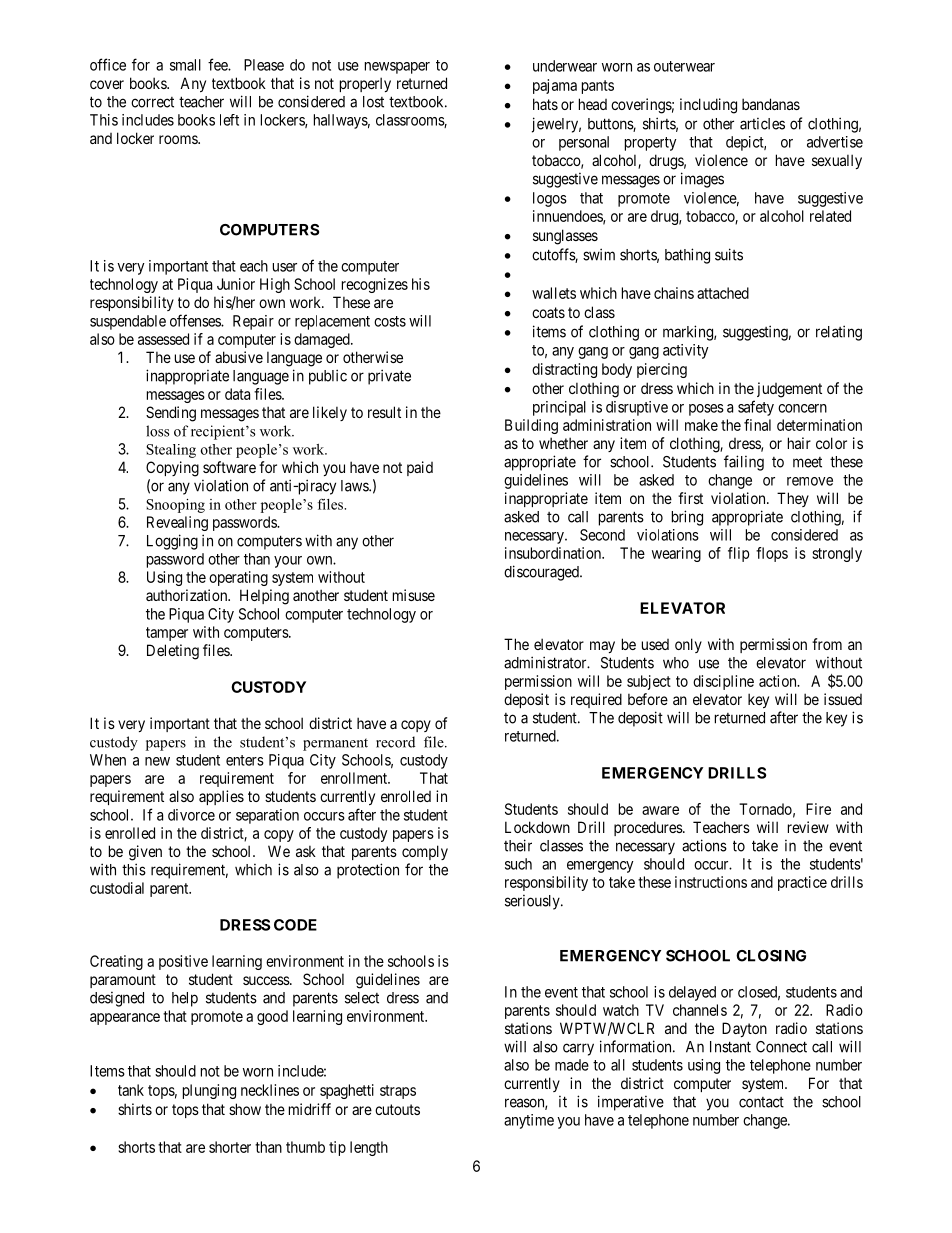 The height and width of the page is (1233, 952). Describe the element at coordinates (548, 312) in the page. I see `coats` at that location.
